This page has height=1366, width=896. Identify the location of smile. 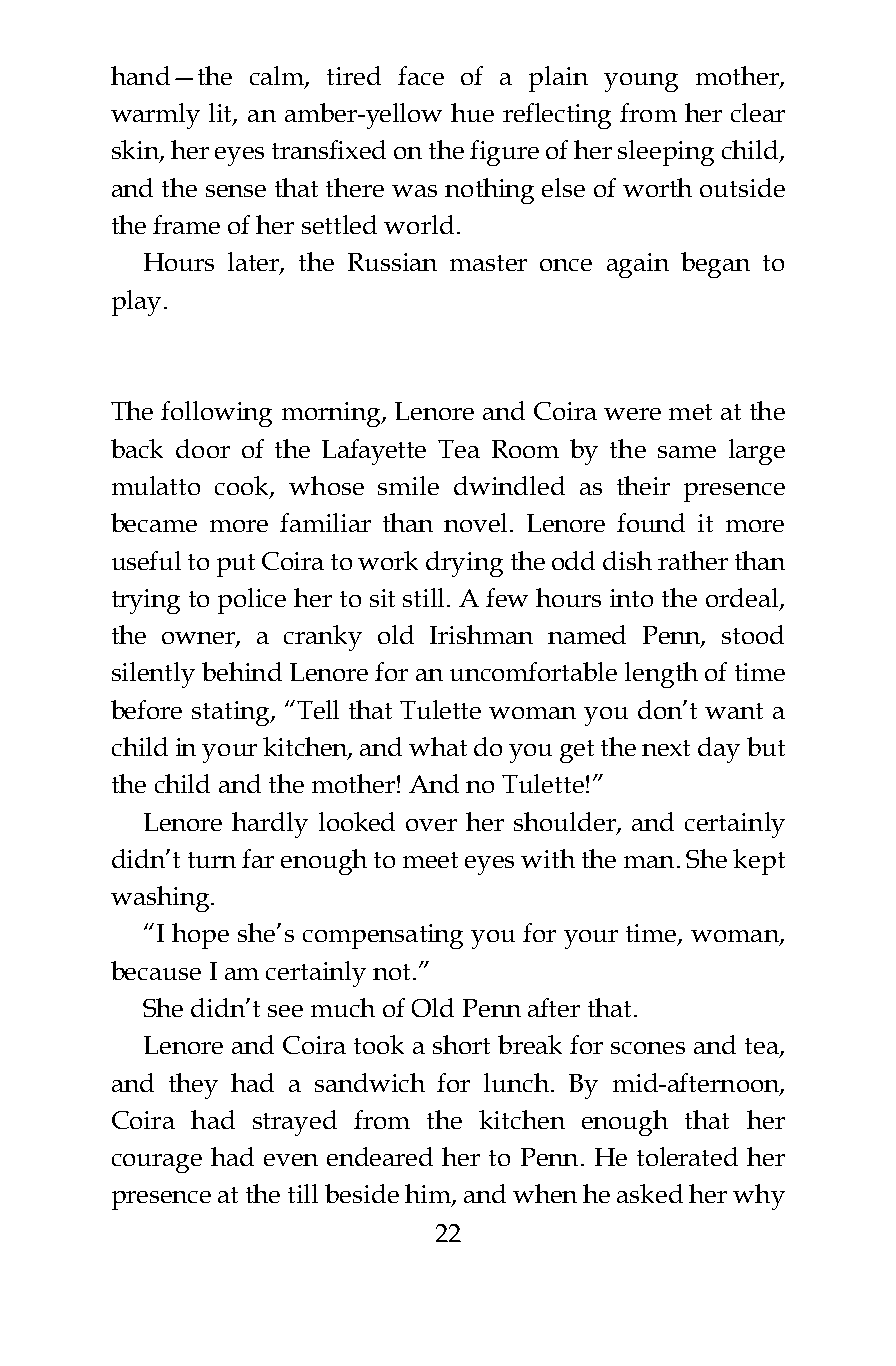
(408, 485).
